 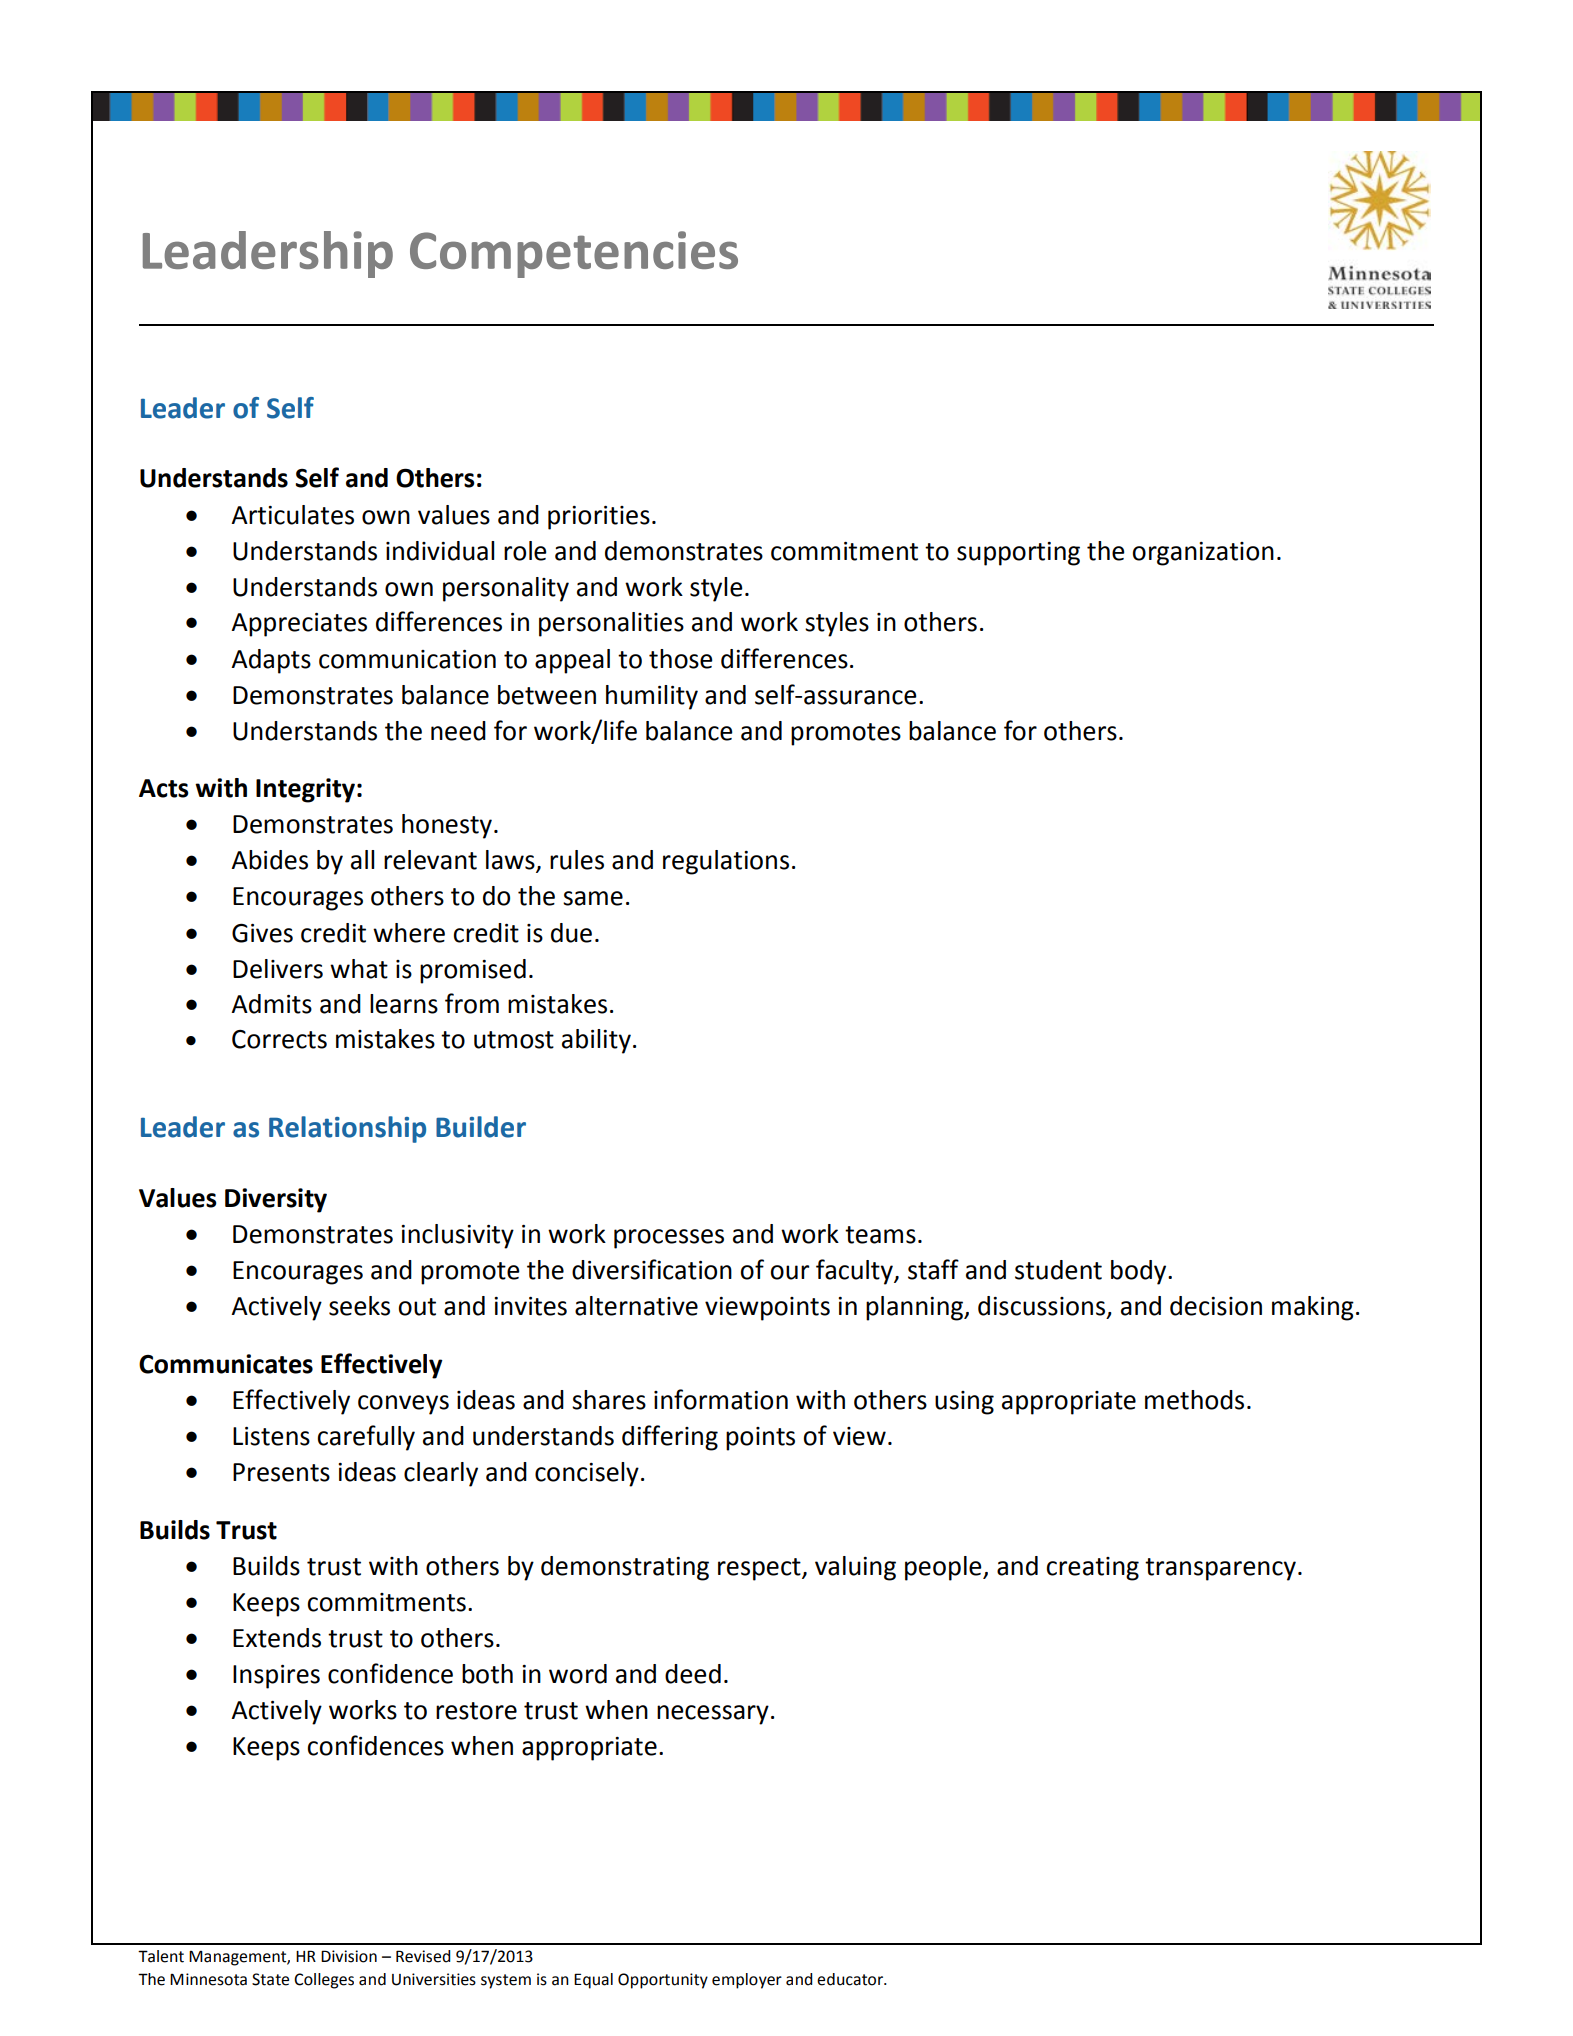 What do you see at coordinates (292, 515) in the screenshot?
I see `Articulates` at bounding box center [292, 515].
